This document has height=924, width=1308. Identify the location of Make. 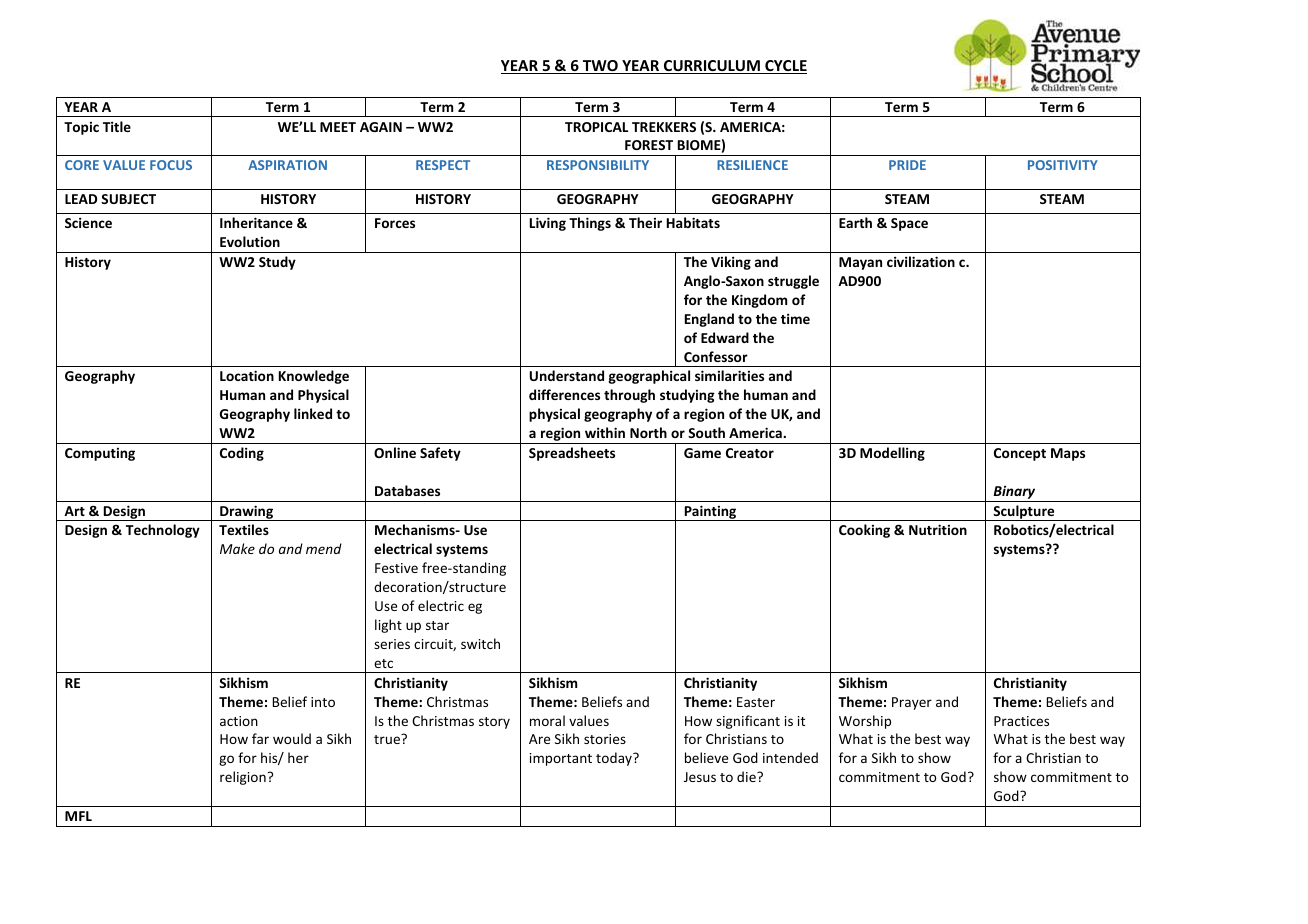
(237, 548).
